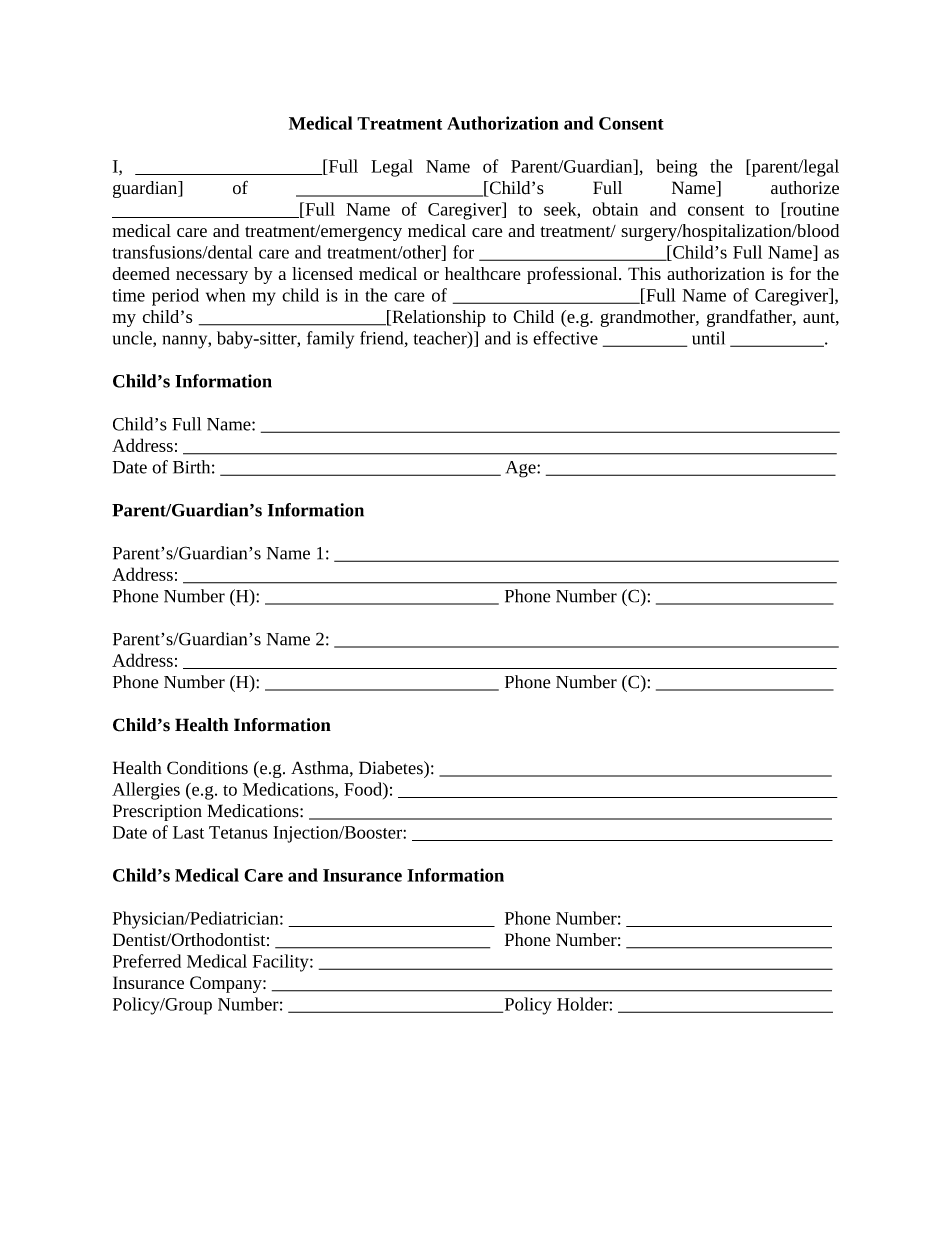 This image has width=952, height=1233. I want to click on until, so click(708, 338).
